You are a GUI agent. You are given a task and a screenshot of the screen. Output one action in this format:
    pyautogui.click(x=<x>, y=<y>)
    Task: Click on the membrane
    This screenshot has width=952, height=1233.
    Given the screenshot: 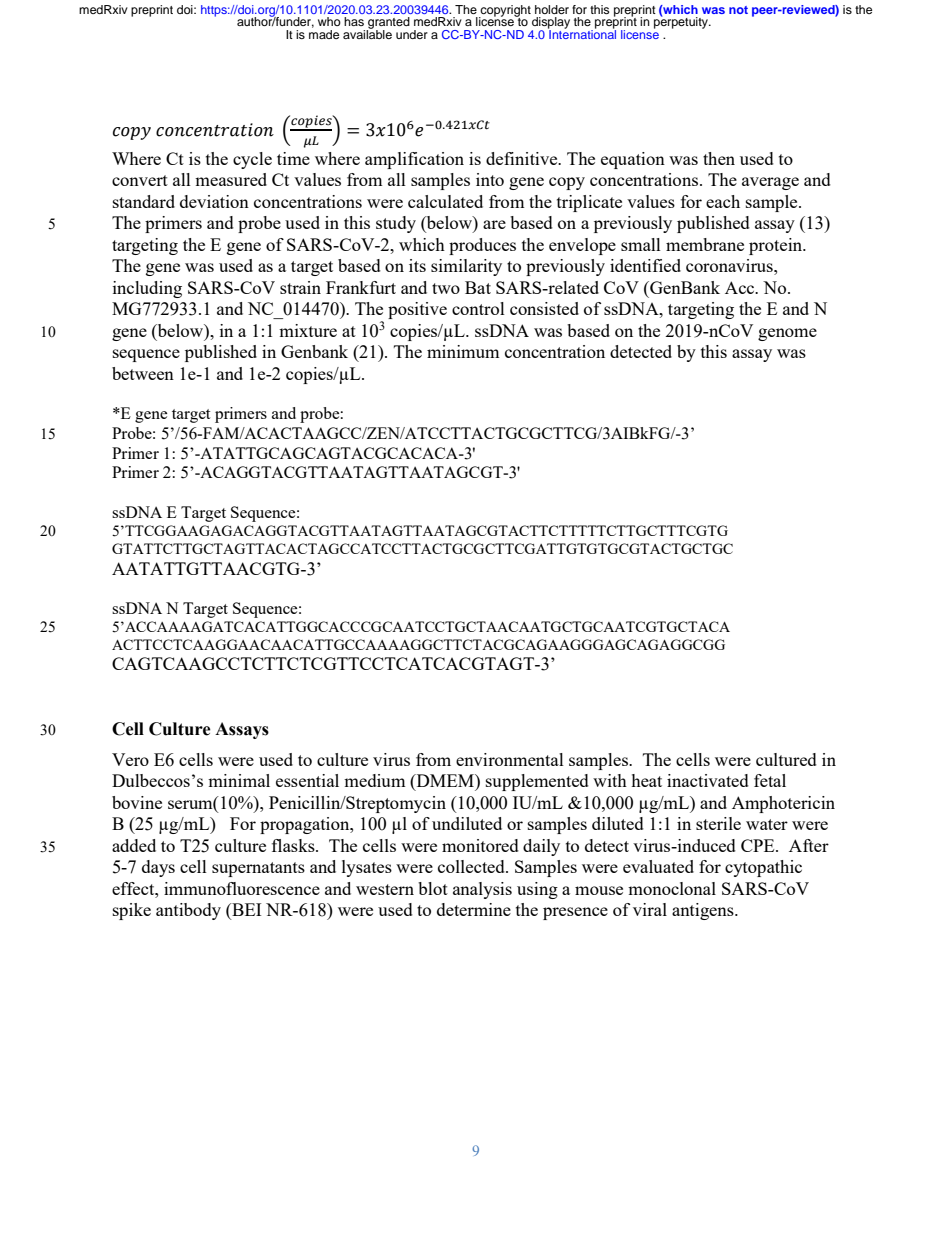 What is the action you would take?
    pyautogui.click(x=705, y=244)
